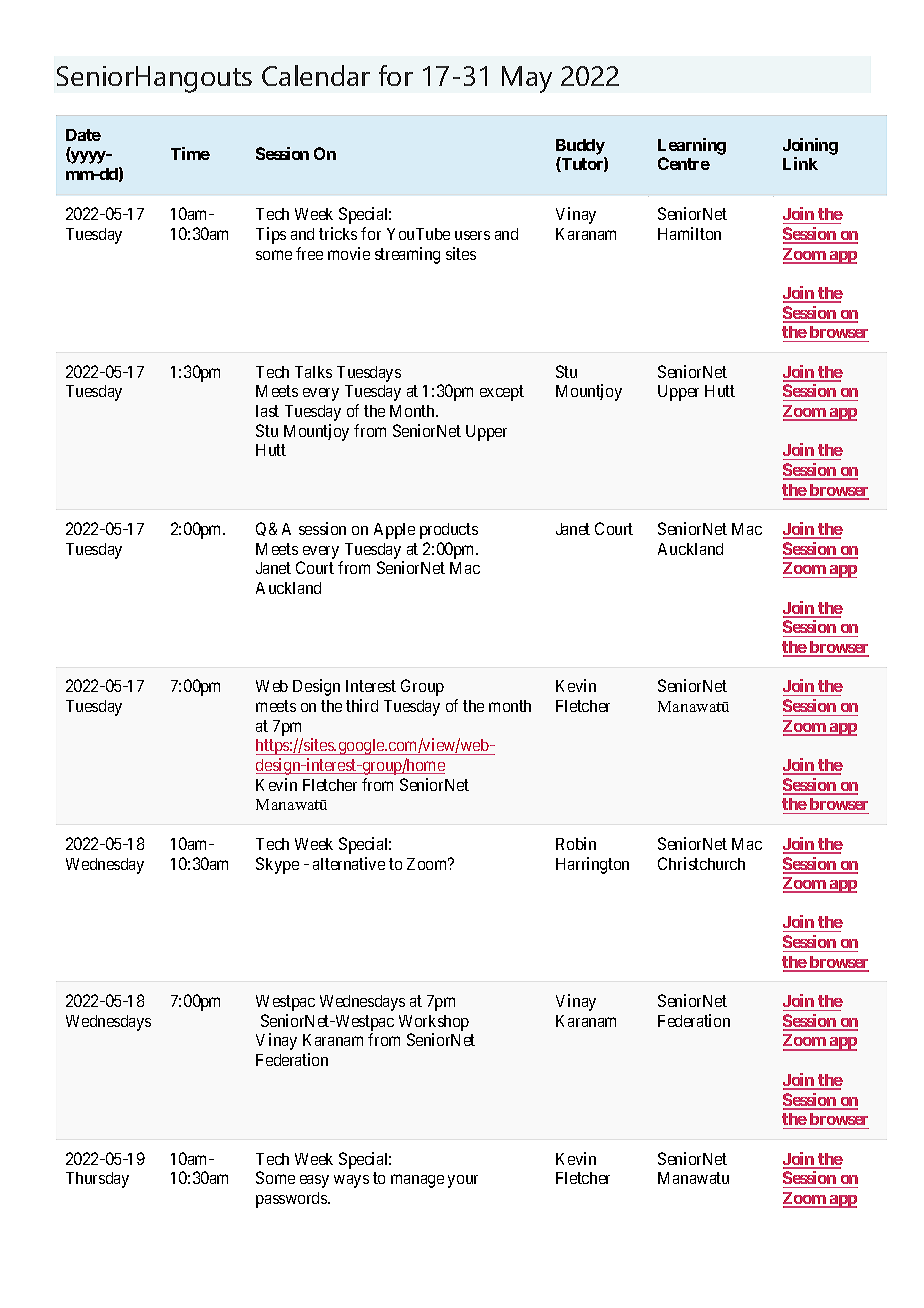 The width and height of the screenshot is (924, 1308). I want to click on Thursday, so click(97, 1180).
